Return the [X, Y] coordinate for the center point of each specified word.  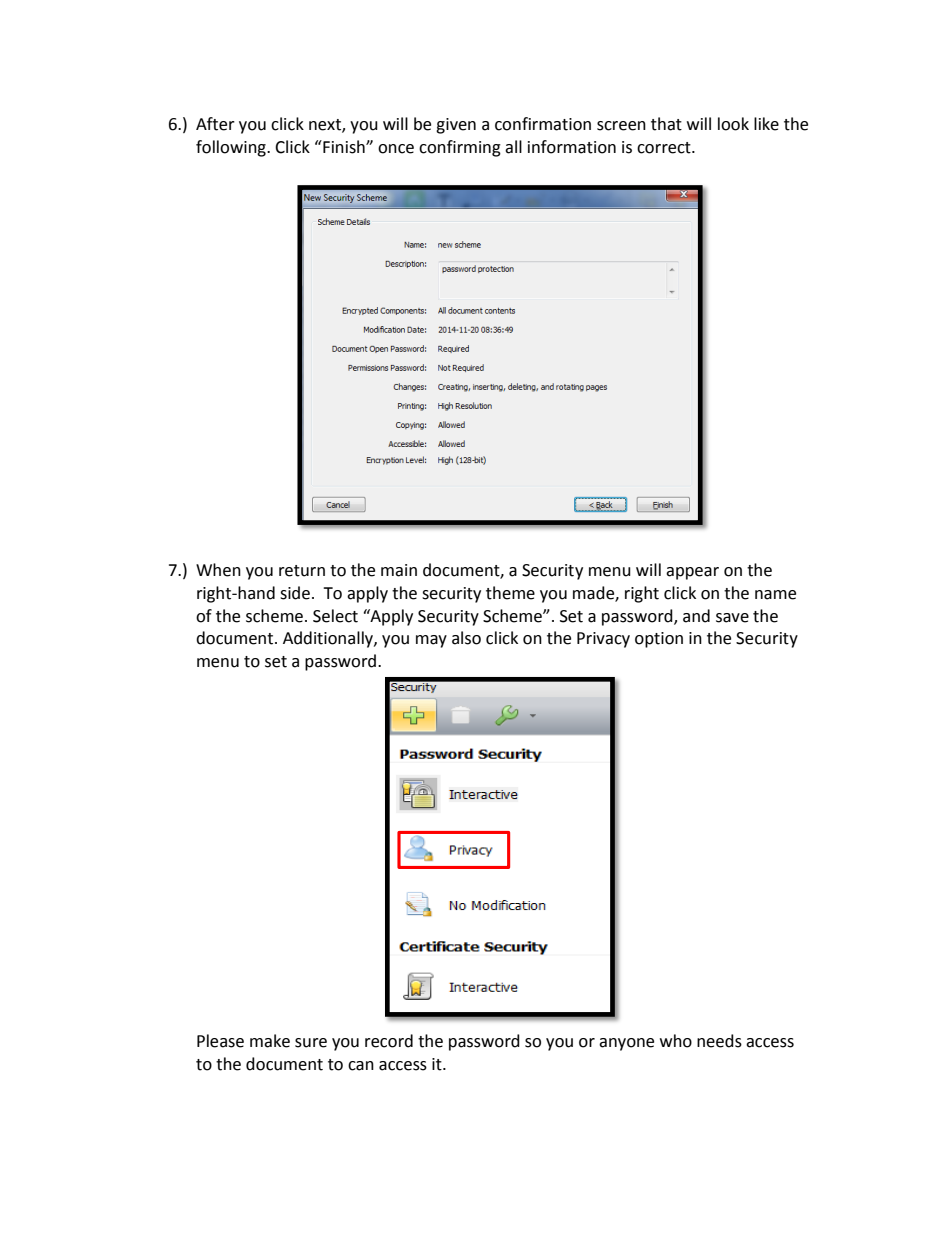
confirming [460, 148]
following [232, 148]
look [733, 124]
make [270, 1041]
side [295, 593]
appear [692, 573]
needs [719, 1041]
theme [510, 593]
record [389, 1041]
